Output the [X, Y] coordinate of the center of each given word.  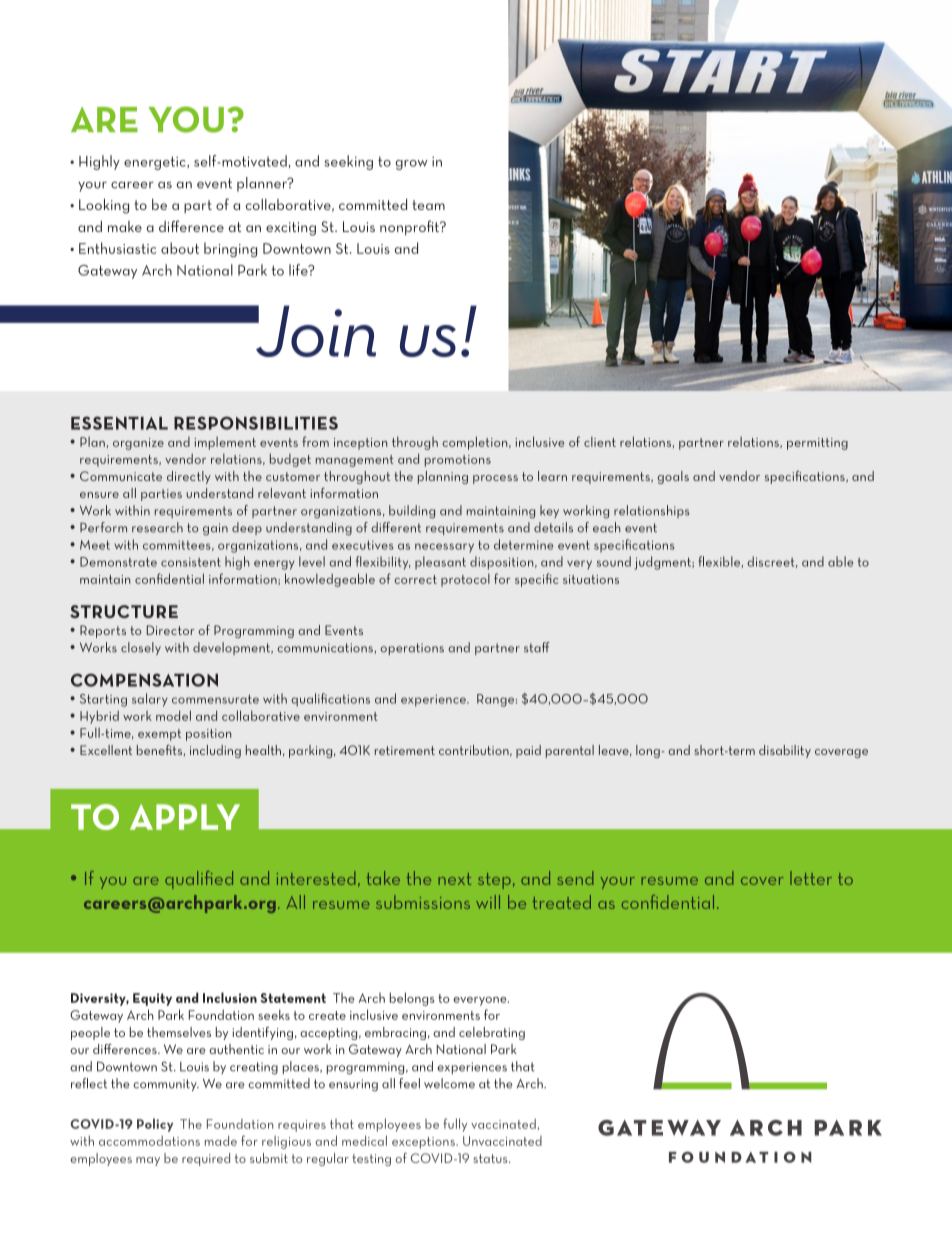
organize [138, 444]
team [428, 205]
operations [412, 649]
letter [811, 878]
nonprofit [411, 228]
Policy [155, 1125]
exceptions [424, 1143]
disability [785, 751]
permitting [817, 444]
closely [141, 648]
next [454, 879]
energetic [156, 163]
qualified [199, 880]
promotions [458, 461]
